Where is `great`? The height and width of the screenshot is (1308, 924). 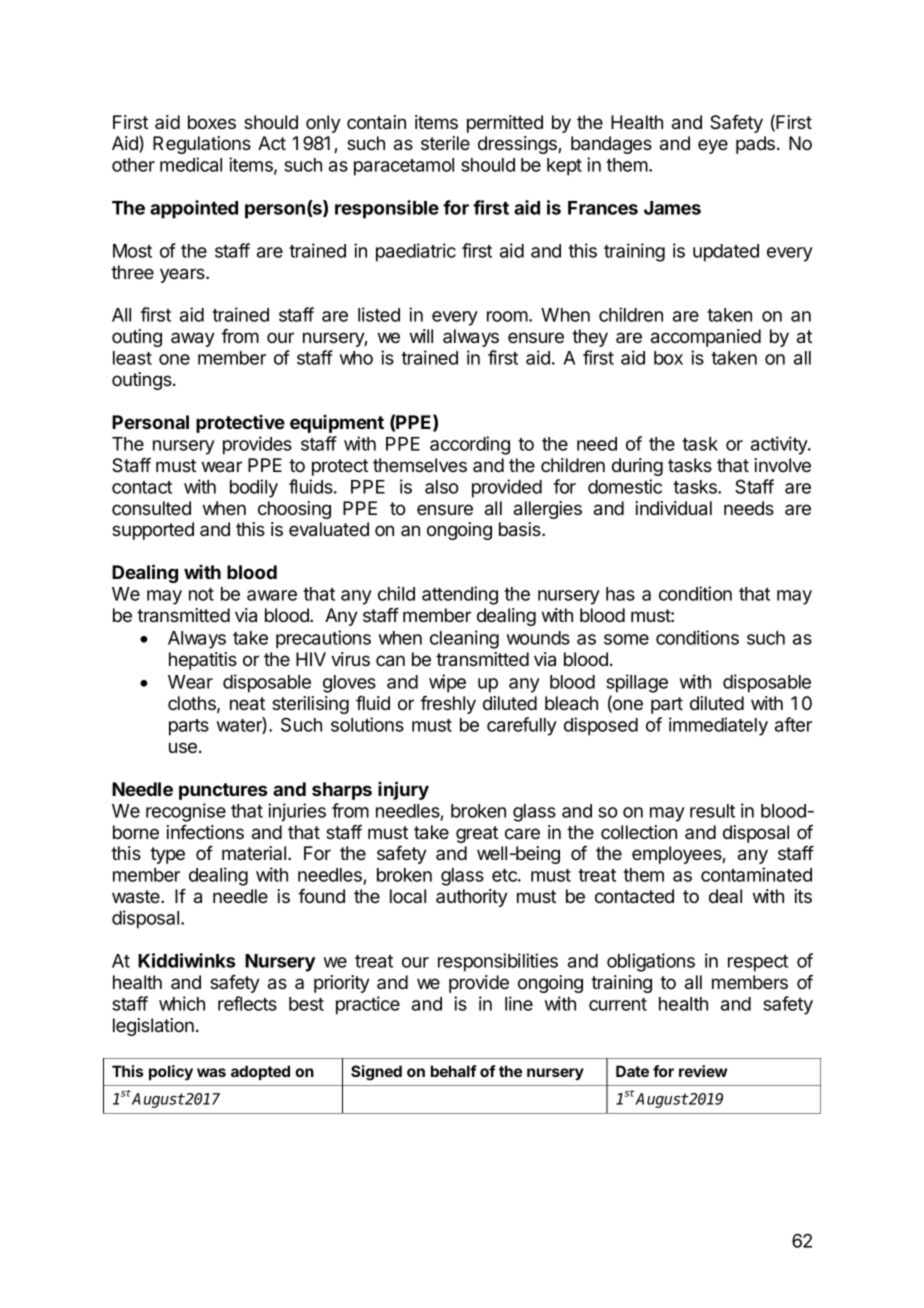 great is located at coordinates (477, 834).
